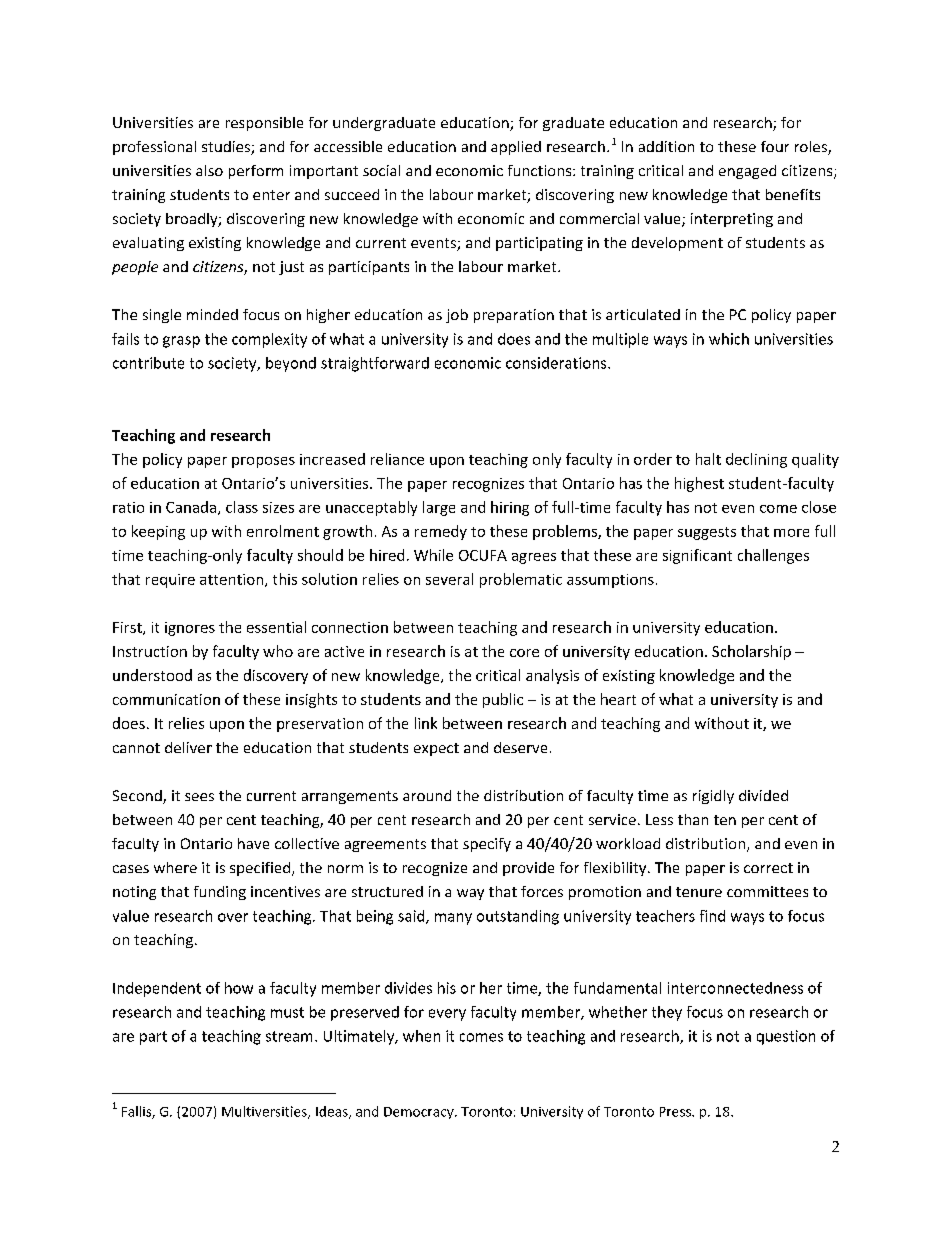 The width and height of the document is (952, 1233). I want to click on proposes, so click(263, 462).
